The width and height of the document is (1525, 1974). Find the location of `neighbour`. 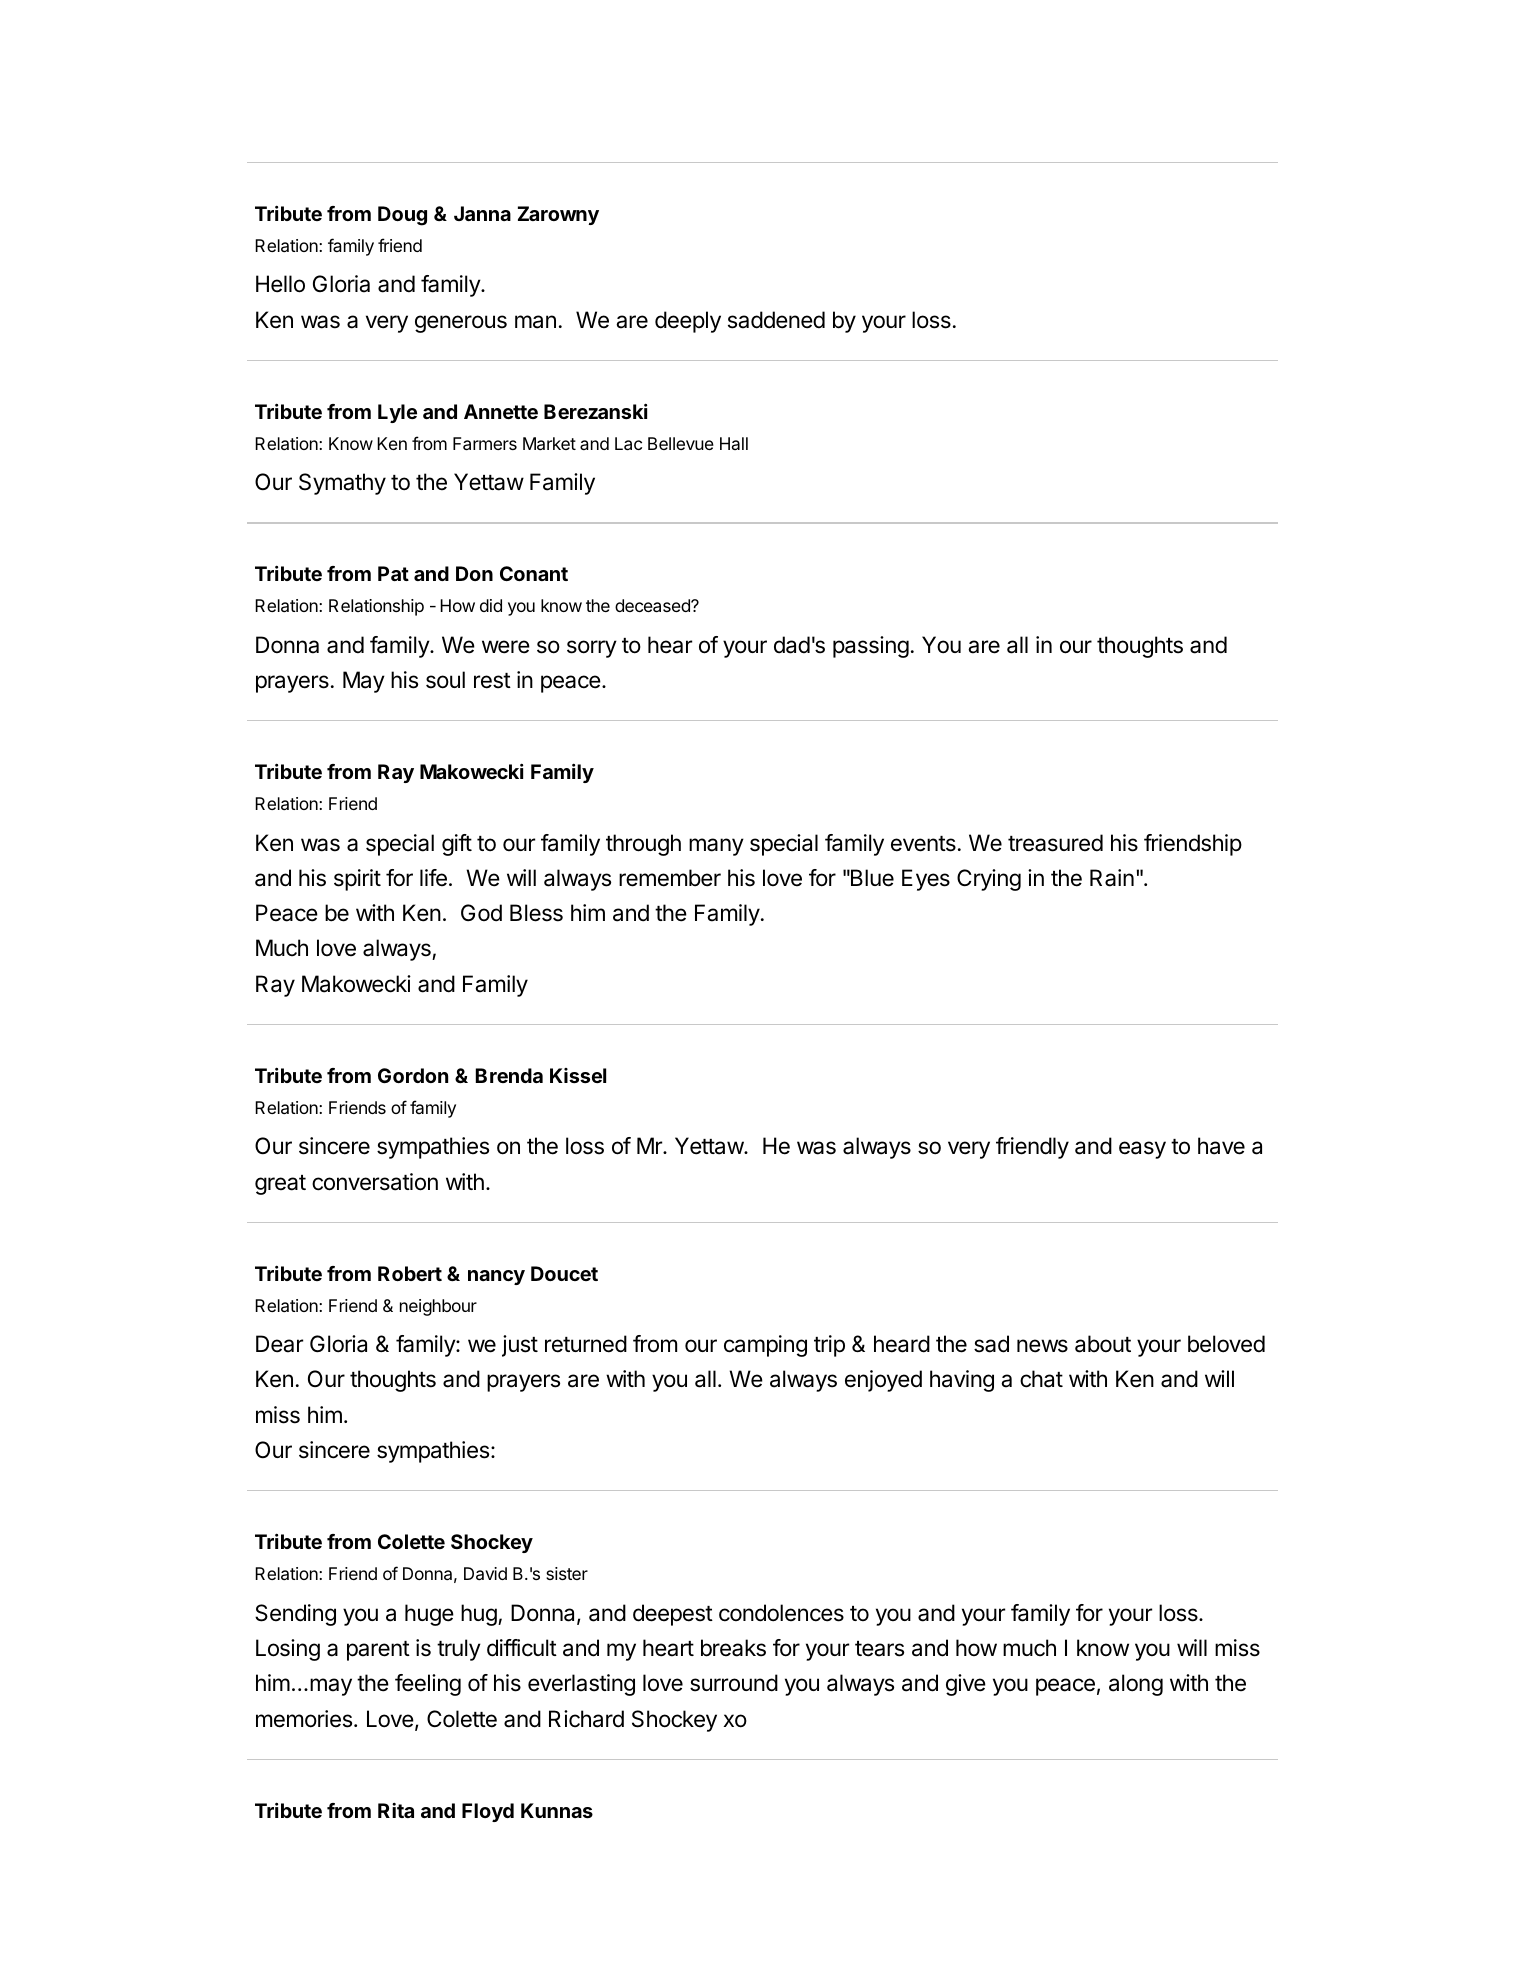

neighbour is located at coordinates (438, 1307).
